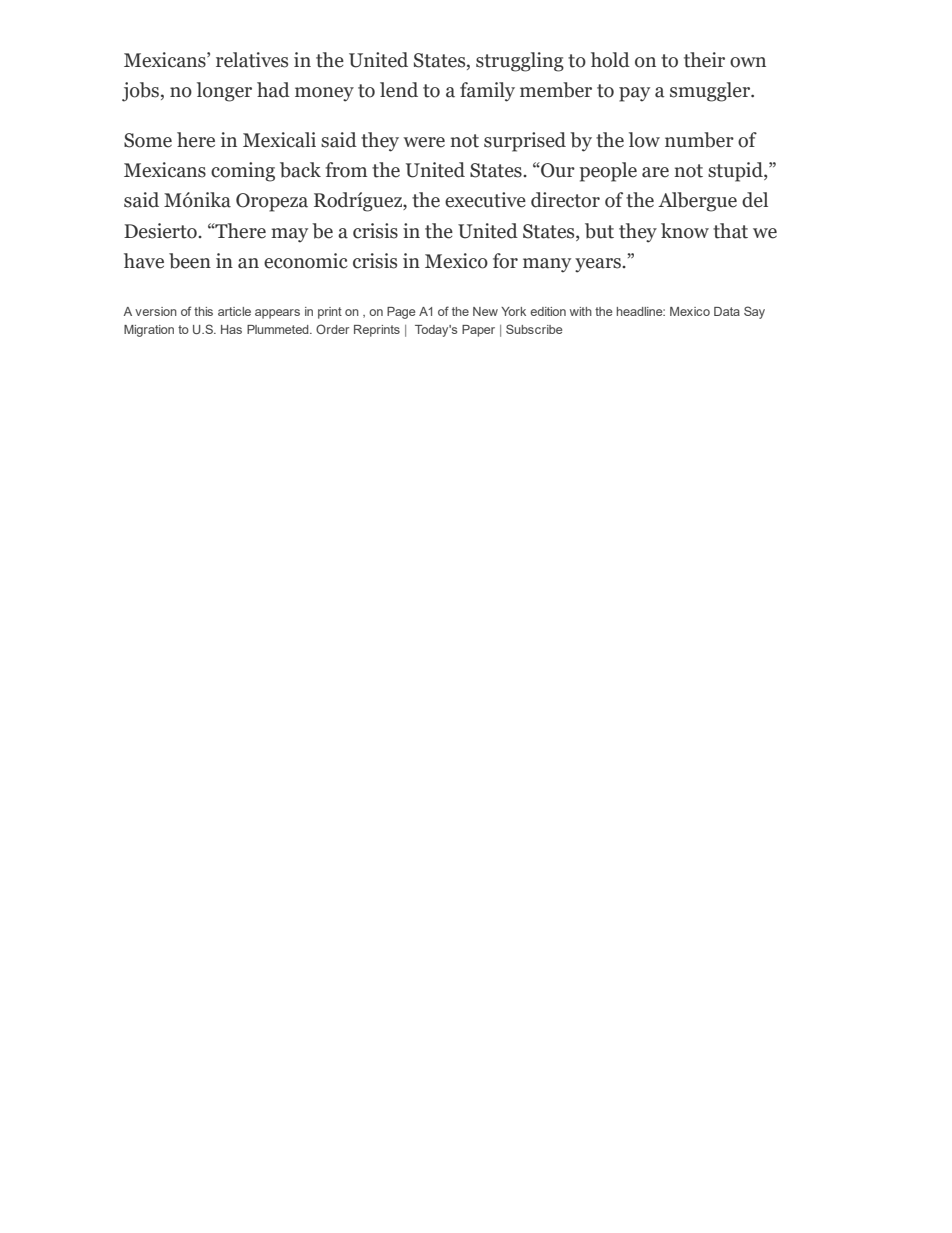  Describe the element at coordinates (520, 62) in the screenshot. I see `struggling` at that location.
